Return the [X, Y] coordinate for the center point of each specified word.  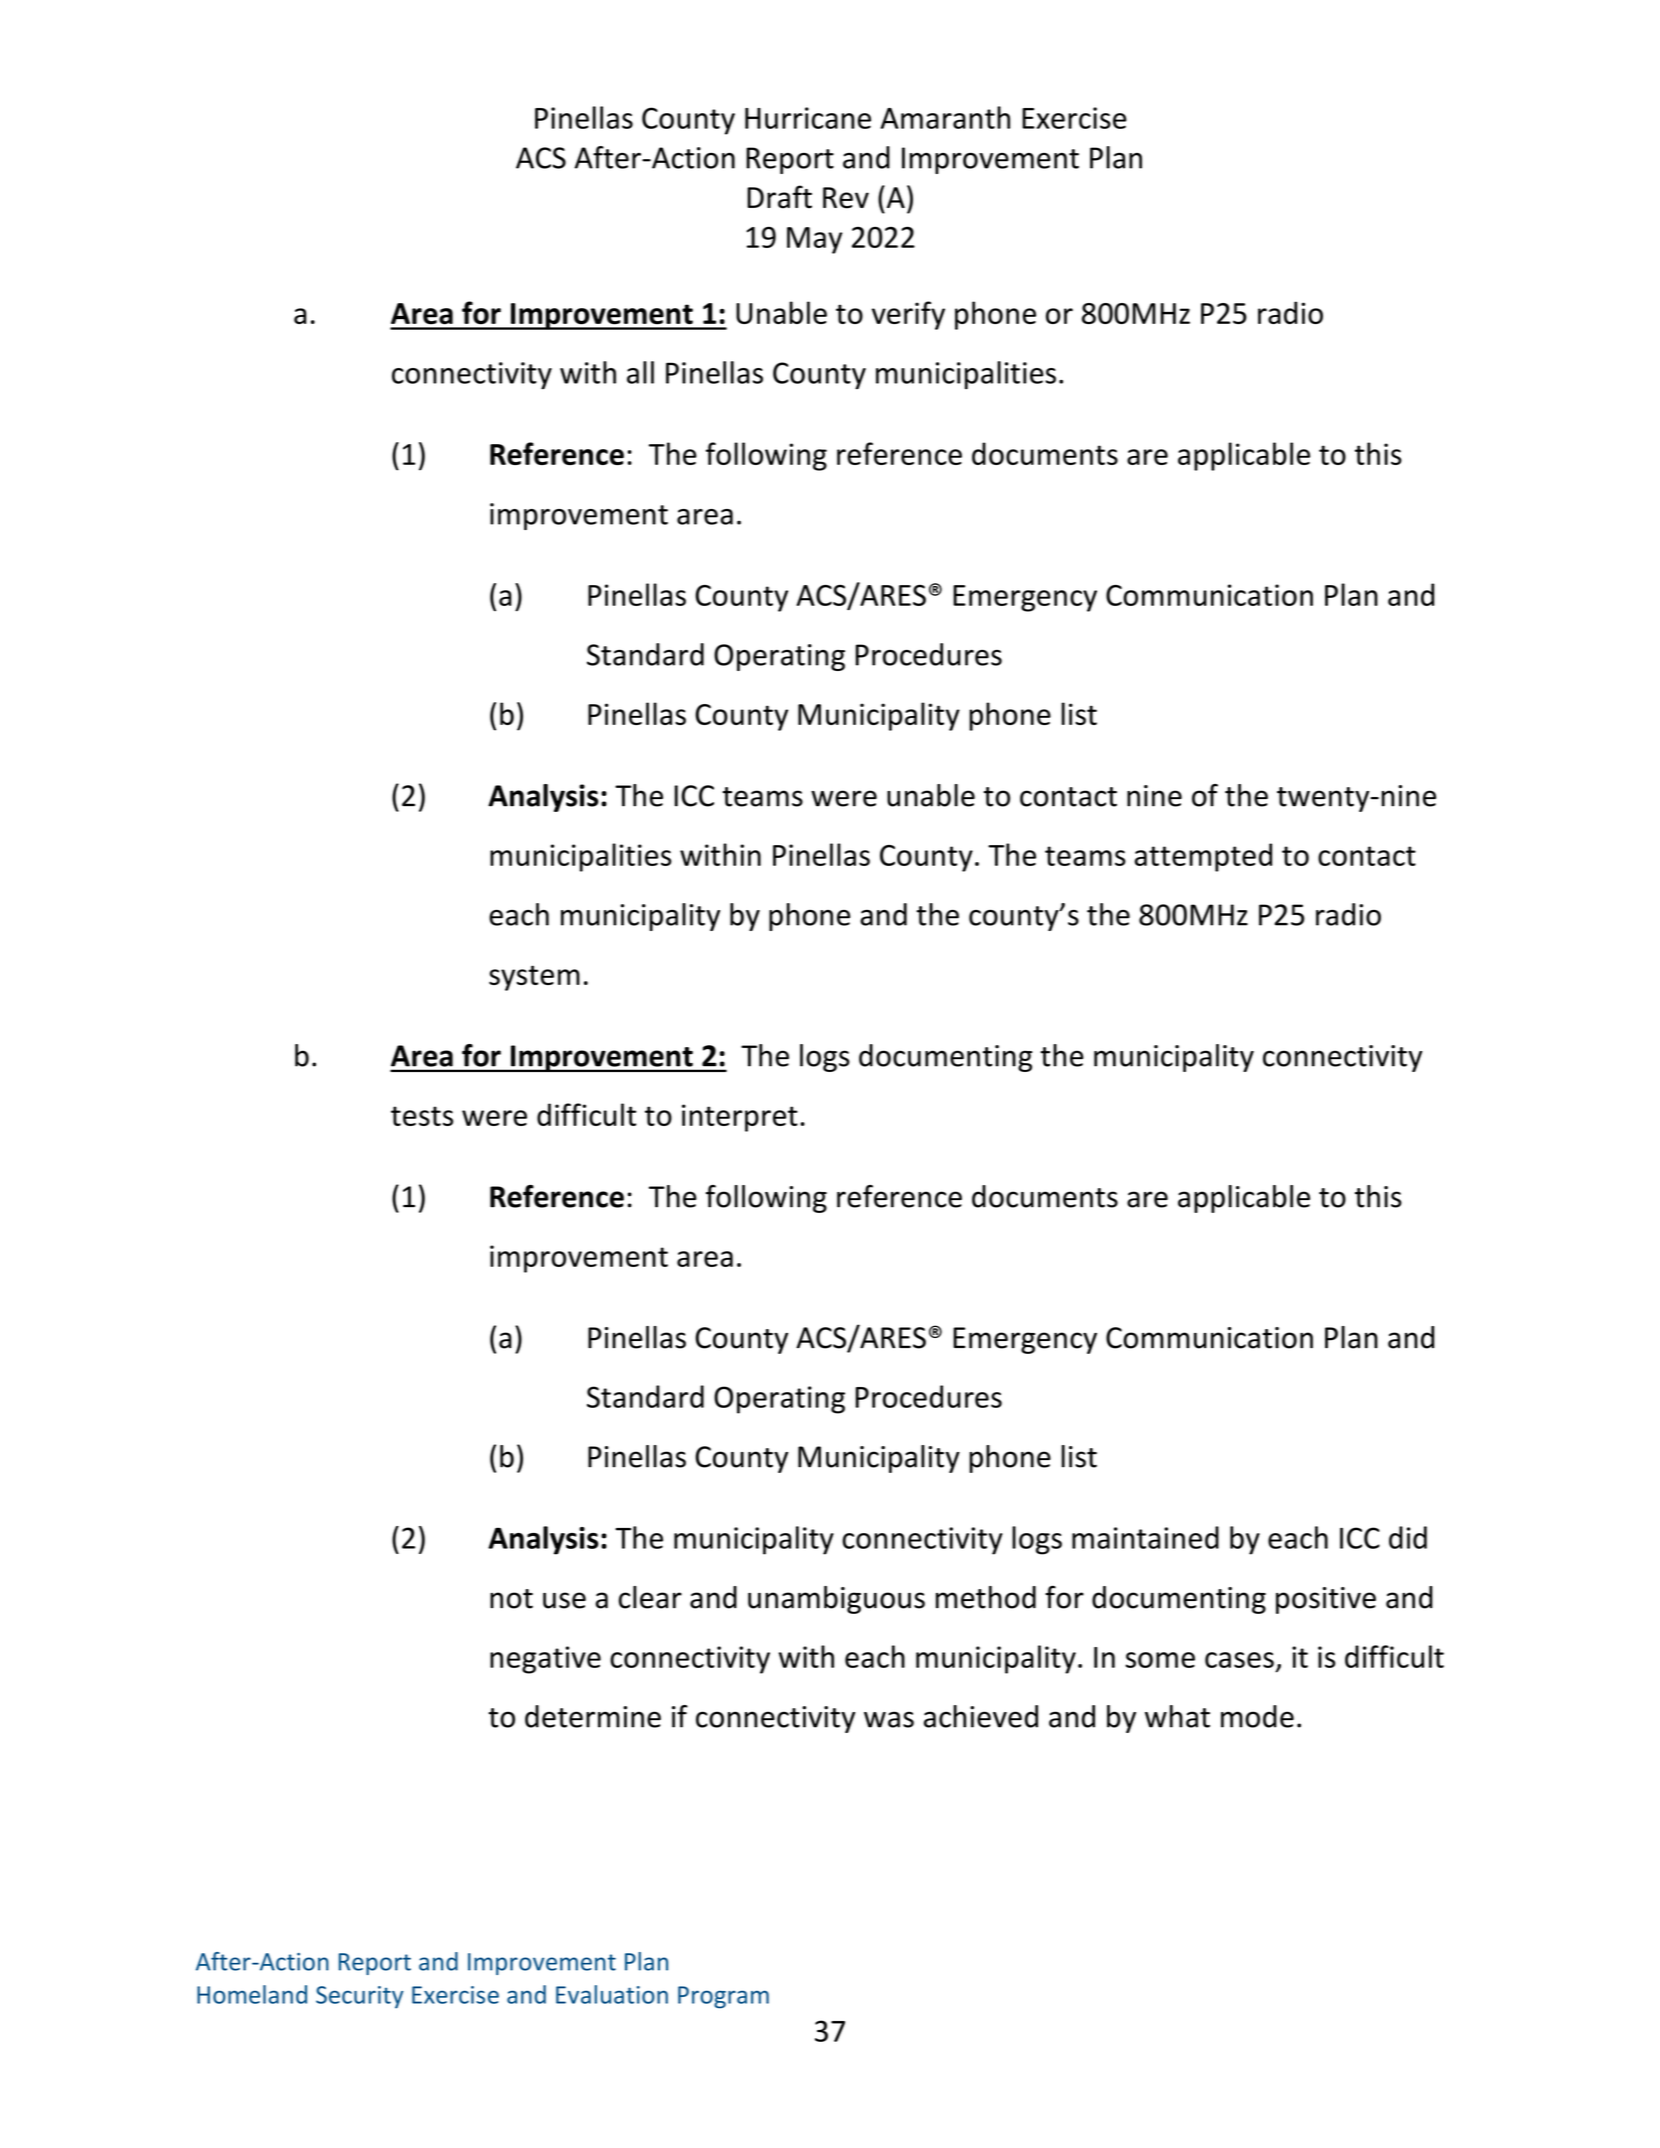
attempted [1203, 857]
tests [422, 1116]
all [640, 372]
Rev [846, 198]
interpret [740, 1118]
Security [359, 1997]
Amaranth [945, 117]
